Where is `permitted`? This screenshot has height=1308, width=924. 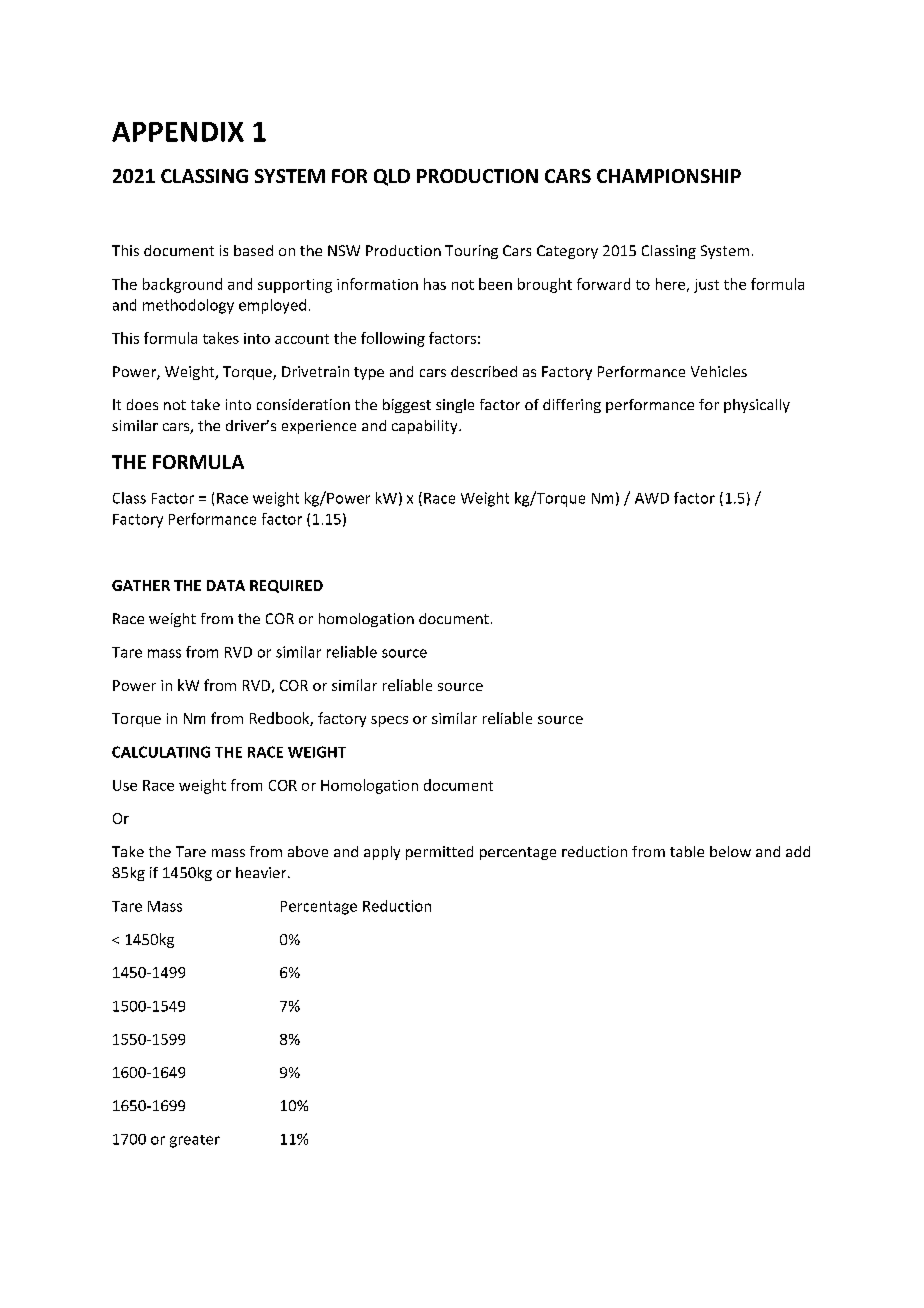
permitted is located at coordinates (439, 853).
